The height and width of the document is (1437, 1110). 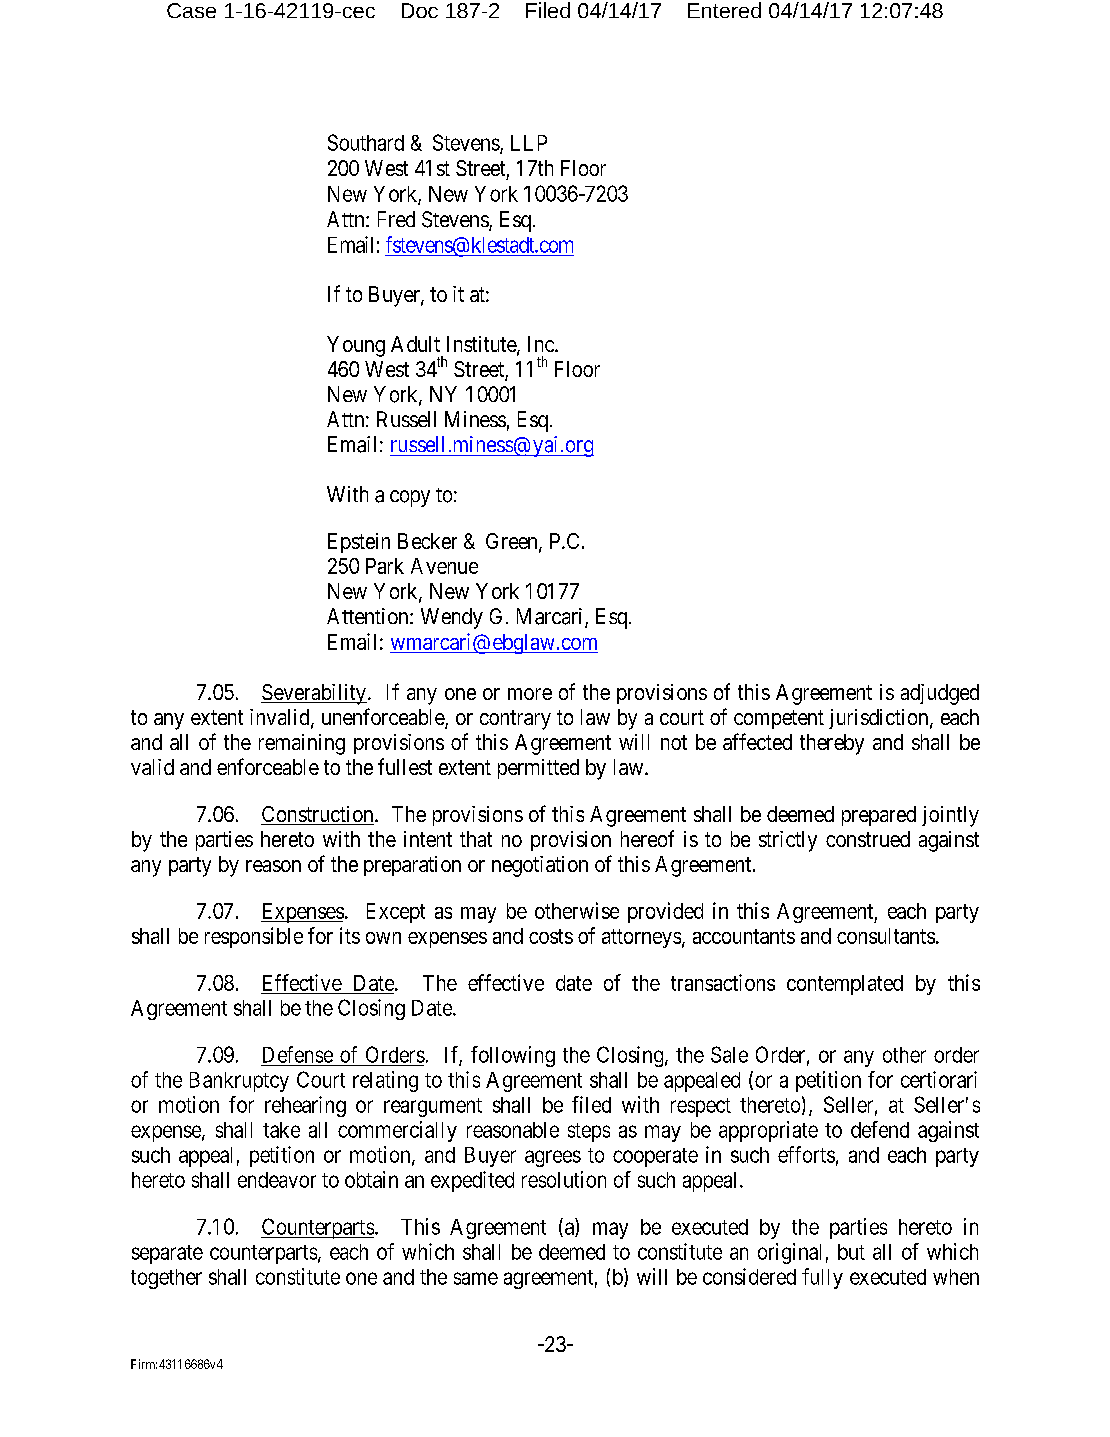 I want to click on negotiation, so click(x=540, y=866).
